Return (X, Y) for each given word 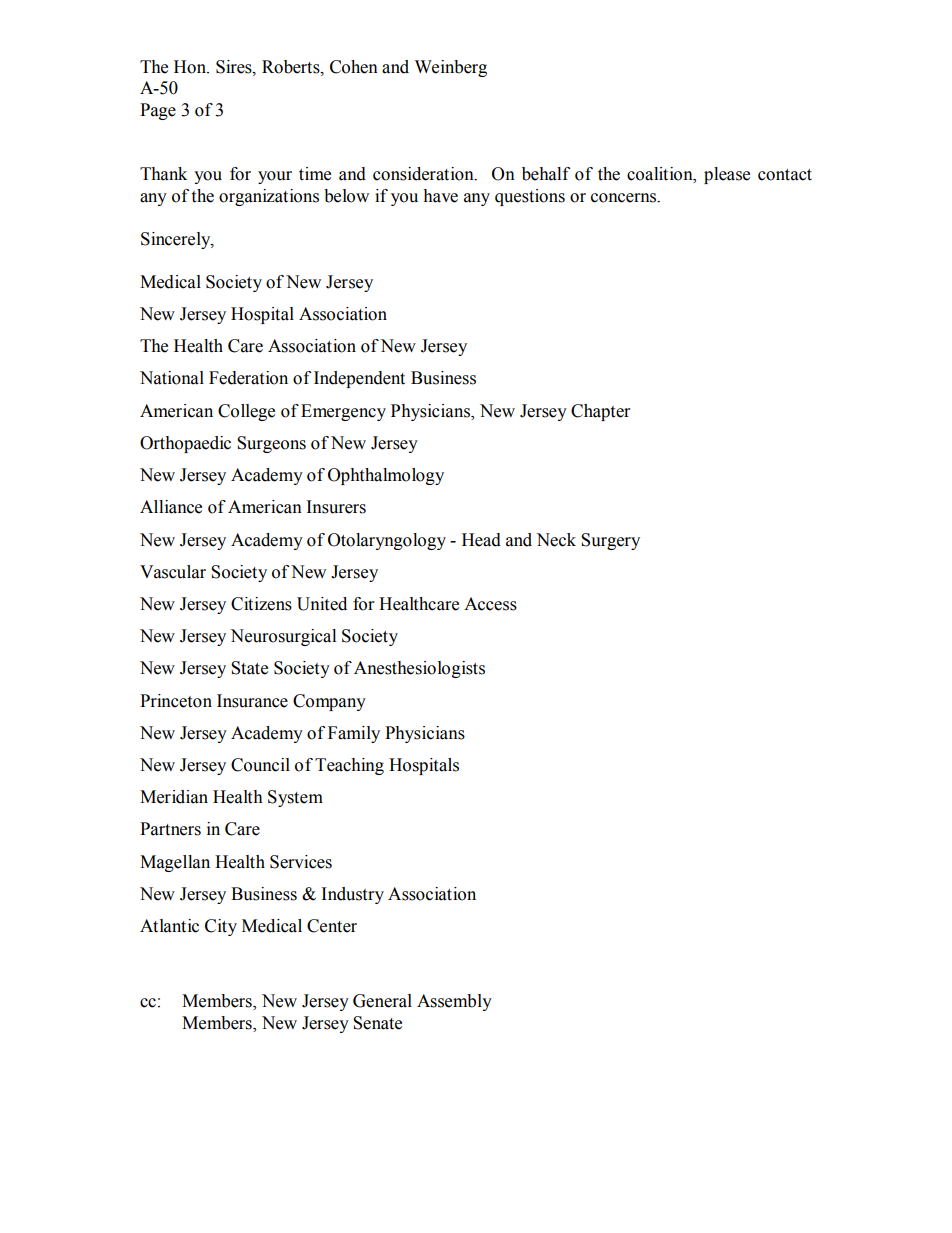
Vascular (173, 572)
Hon (191, 67)
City (221, 927)
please (727, 175)
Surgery (610, 541)
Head (481, 540)
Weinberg (451, 68)
